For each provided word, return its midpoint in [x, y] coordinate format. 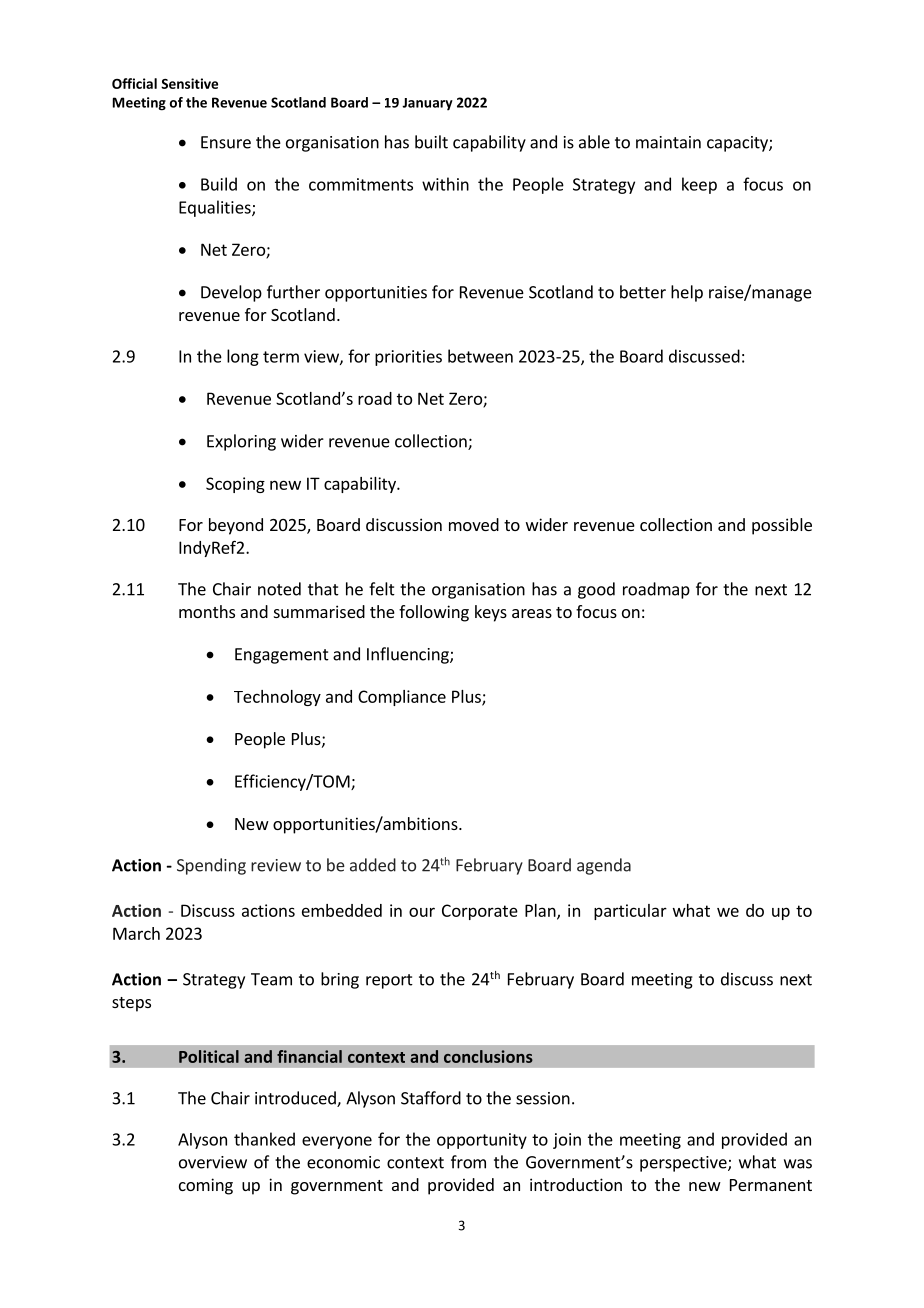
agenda [604, 866]
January [427, 104]
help [687, 293]
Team [271, 979]
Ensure [226, 142]
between [480, 356]
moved [474, 524]
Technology [277, 698]
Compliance [402, 698]
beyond [236, 526]
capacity [738, 144]
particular [630, 912]
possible [782, 526]
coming [206, 1186]
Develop [231, 293]
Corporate [480, 912]
